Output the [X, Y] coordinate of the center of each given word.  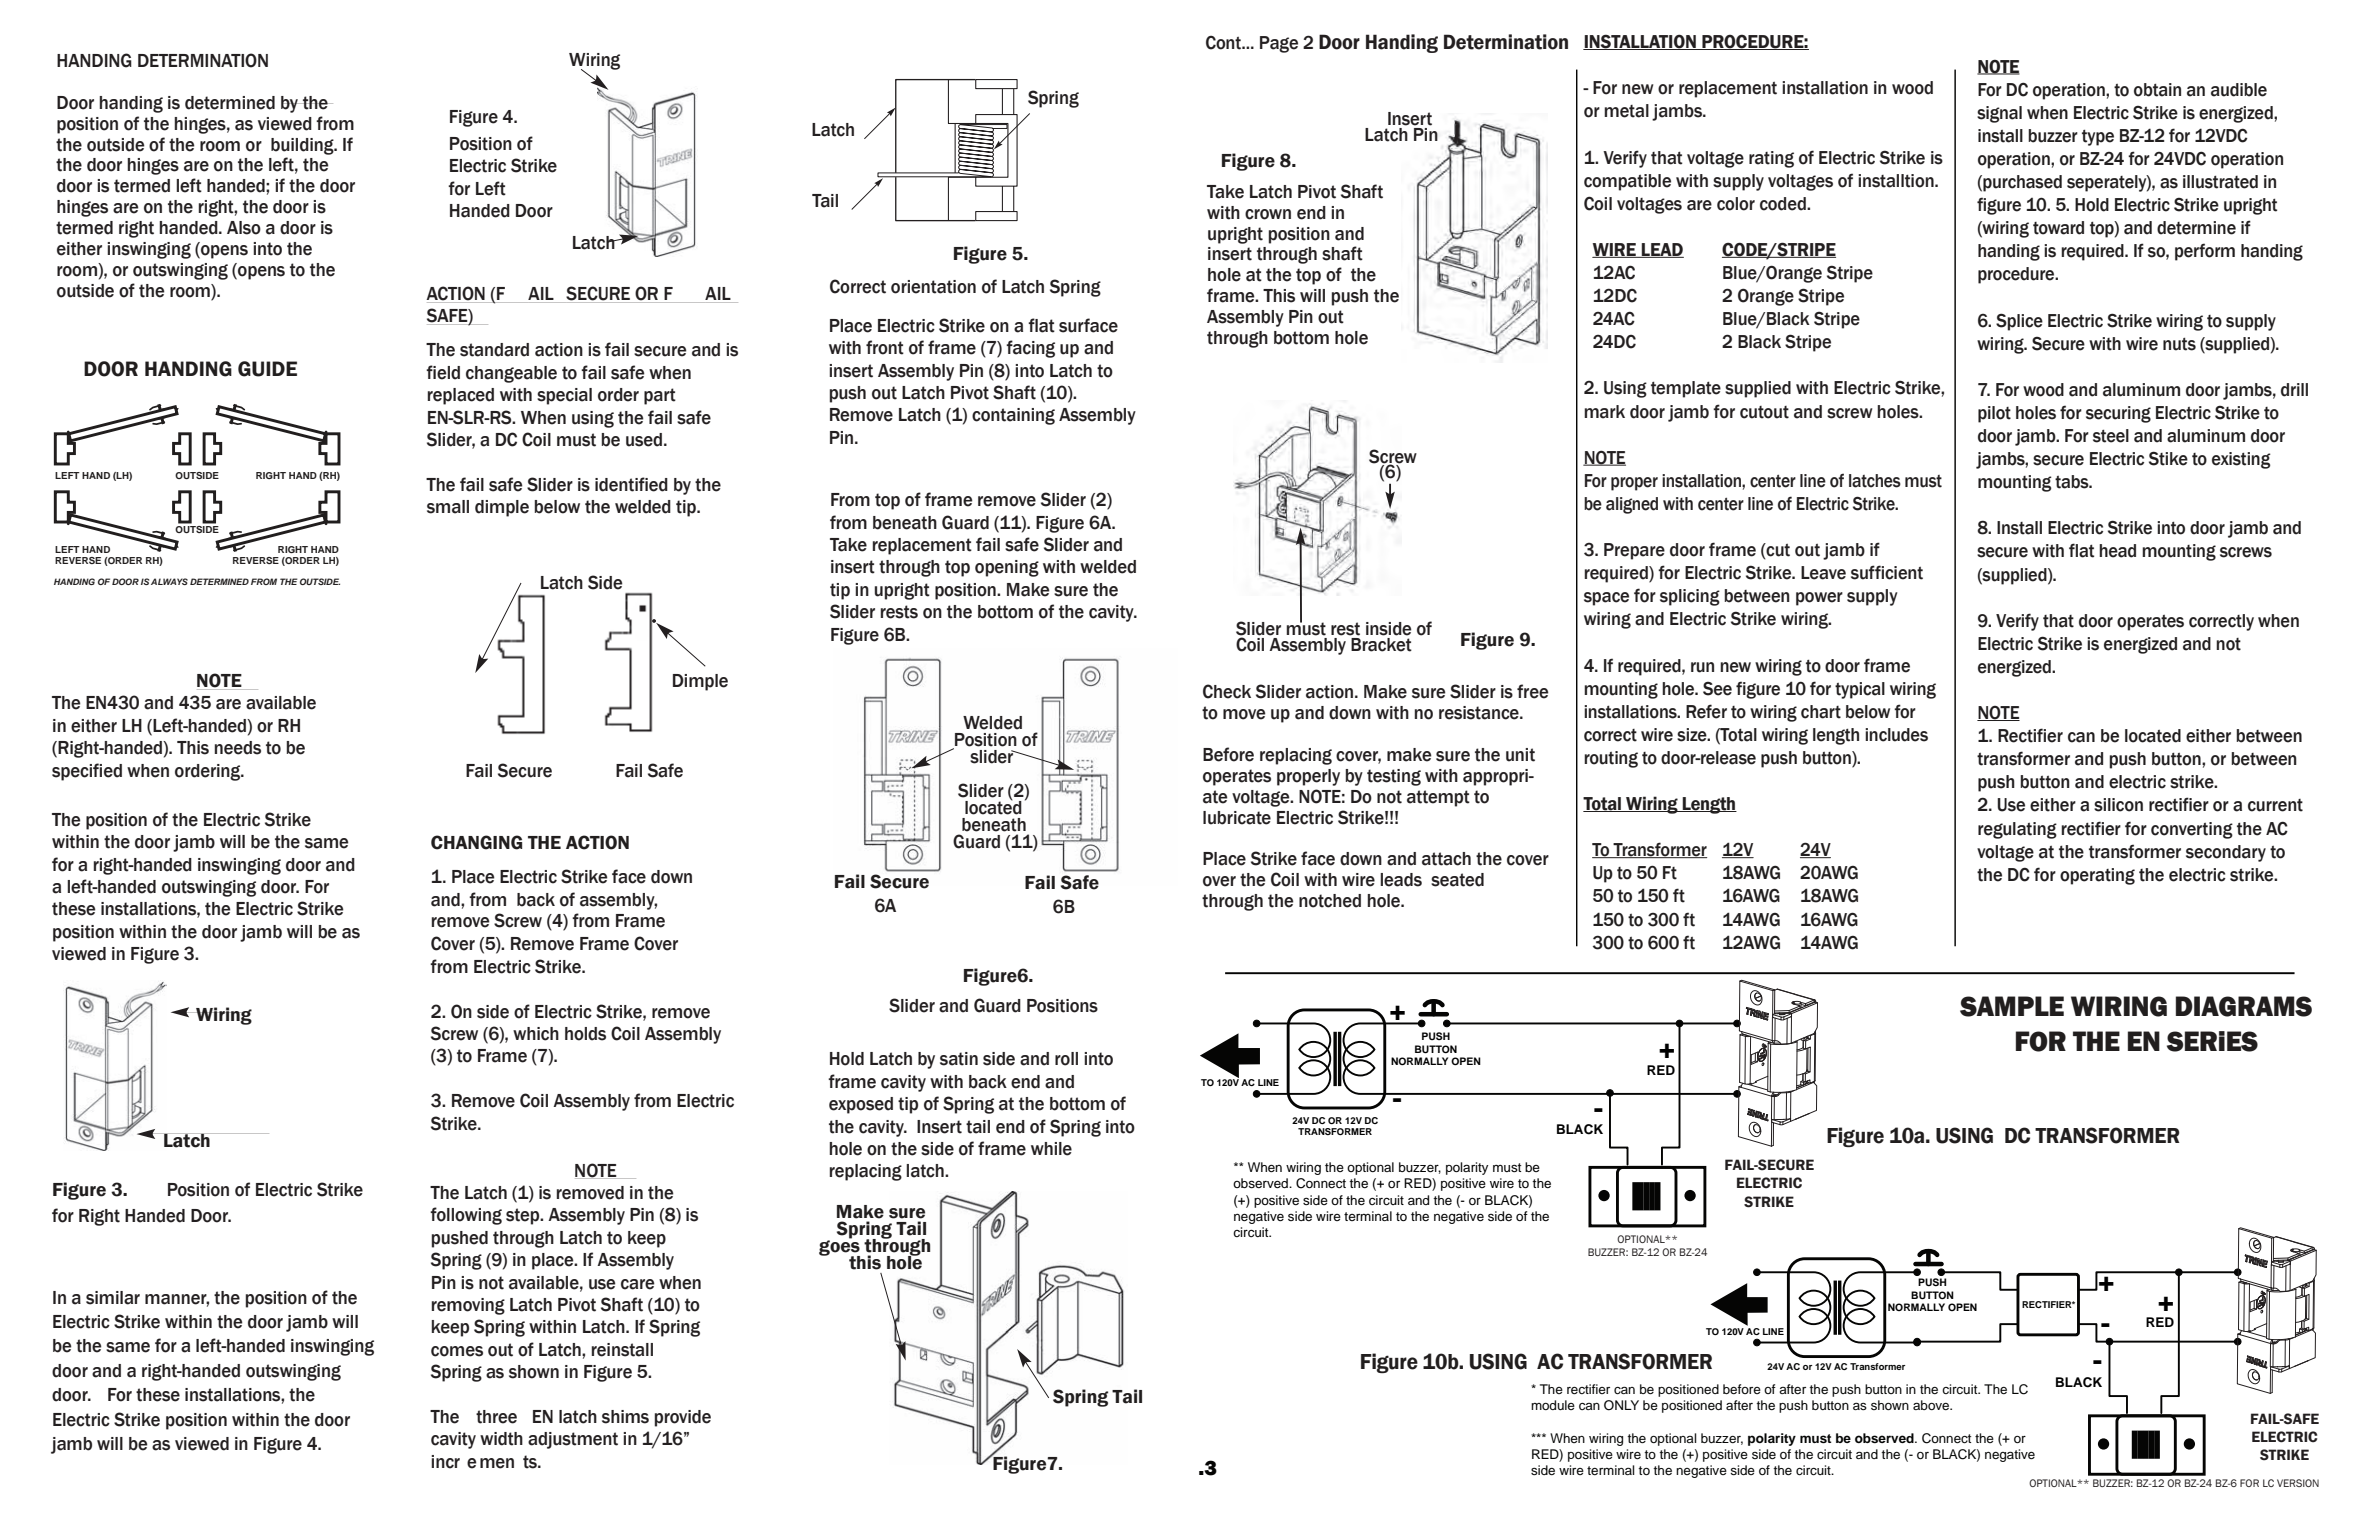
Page [1279, 44]
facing [1030, 349]
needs [238, 748]
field [443, 372]
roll [1066, 1059]
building [303, 146]
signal [1999, 114]
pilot [1994, 414]
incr [445, 1462]
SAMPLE [2012, 1006]
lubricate [1237, 818]
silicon [2118, 805]
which [536, 1034]
